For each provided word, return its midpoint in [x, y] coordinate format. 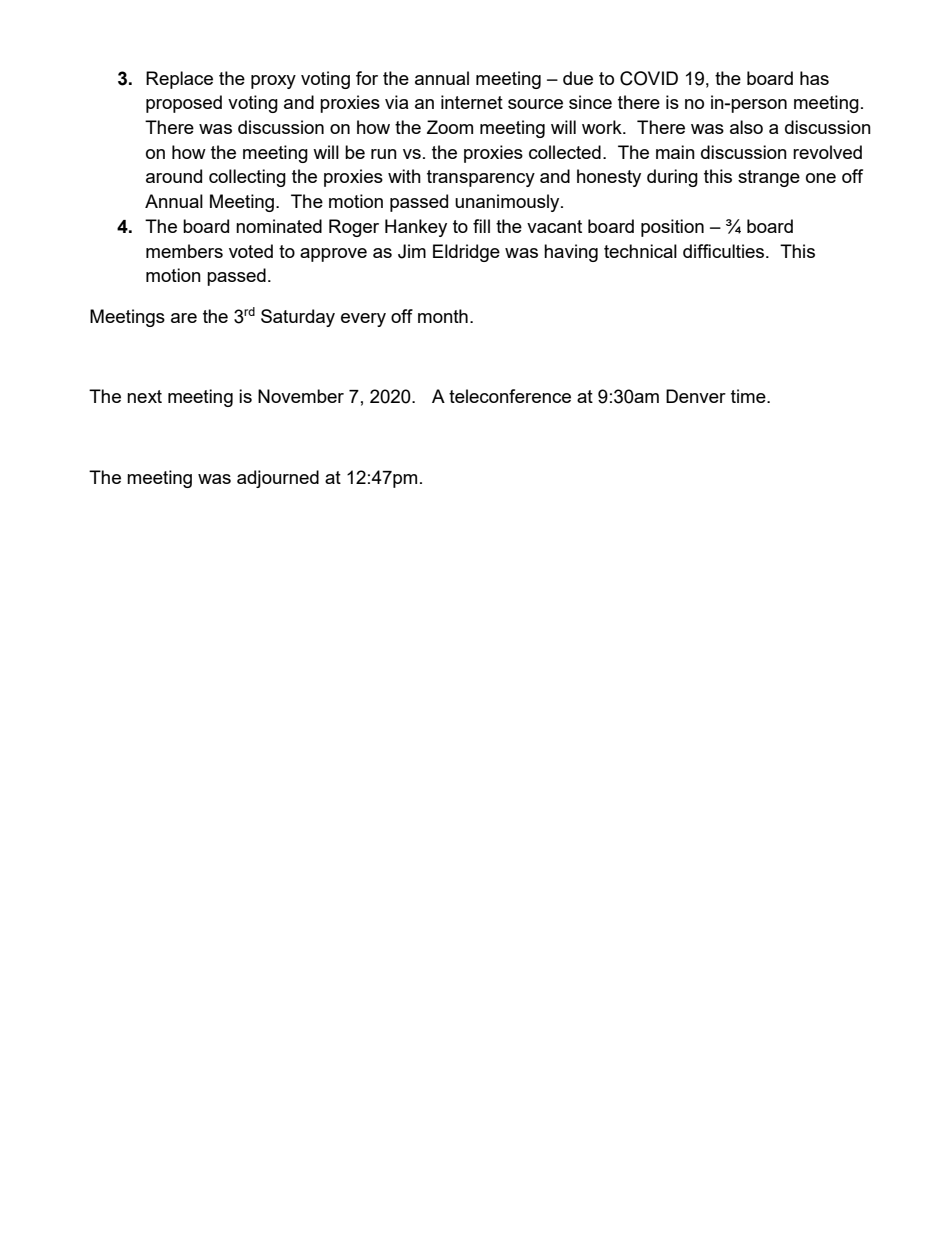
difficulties [725, 251]
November [301, 396]
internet [472, 102]
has [814, 78]
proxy [273, 82]
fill [481, 226]
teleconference [510, 396]
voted [251, 251]
